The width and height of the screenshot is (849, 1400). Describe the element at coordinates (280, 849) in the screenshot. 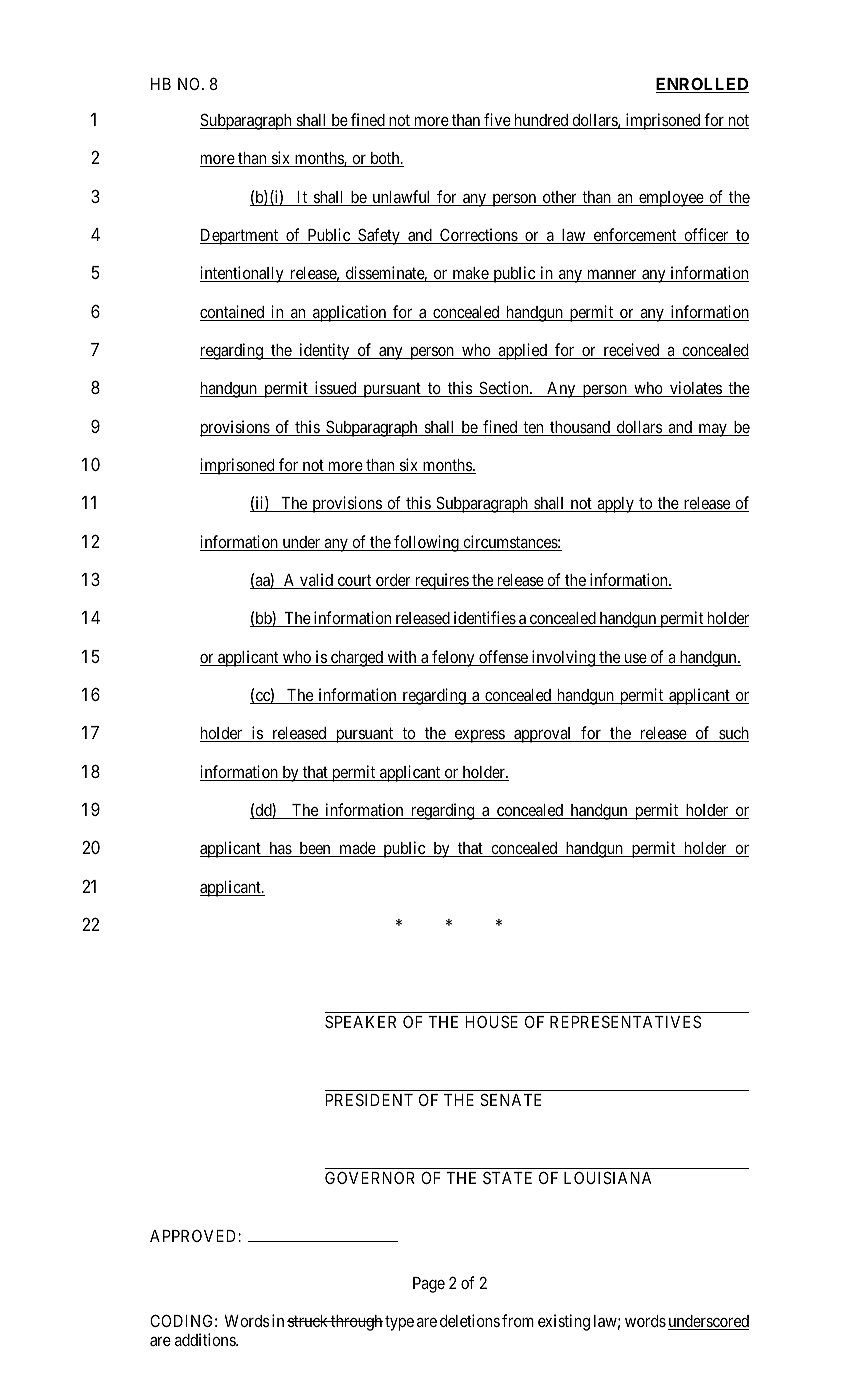

I see `has` at that location.
